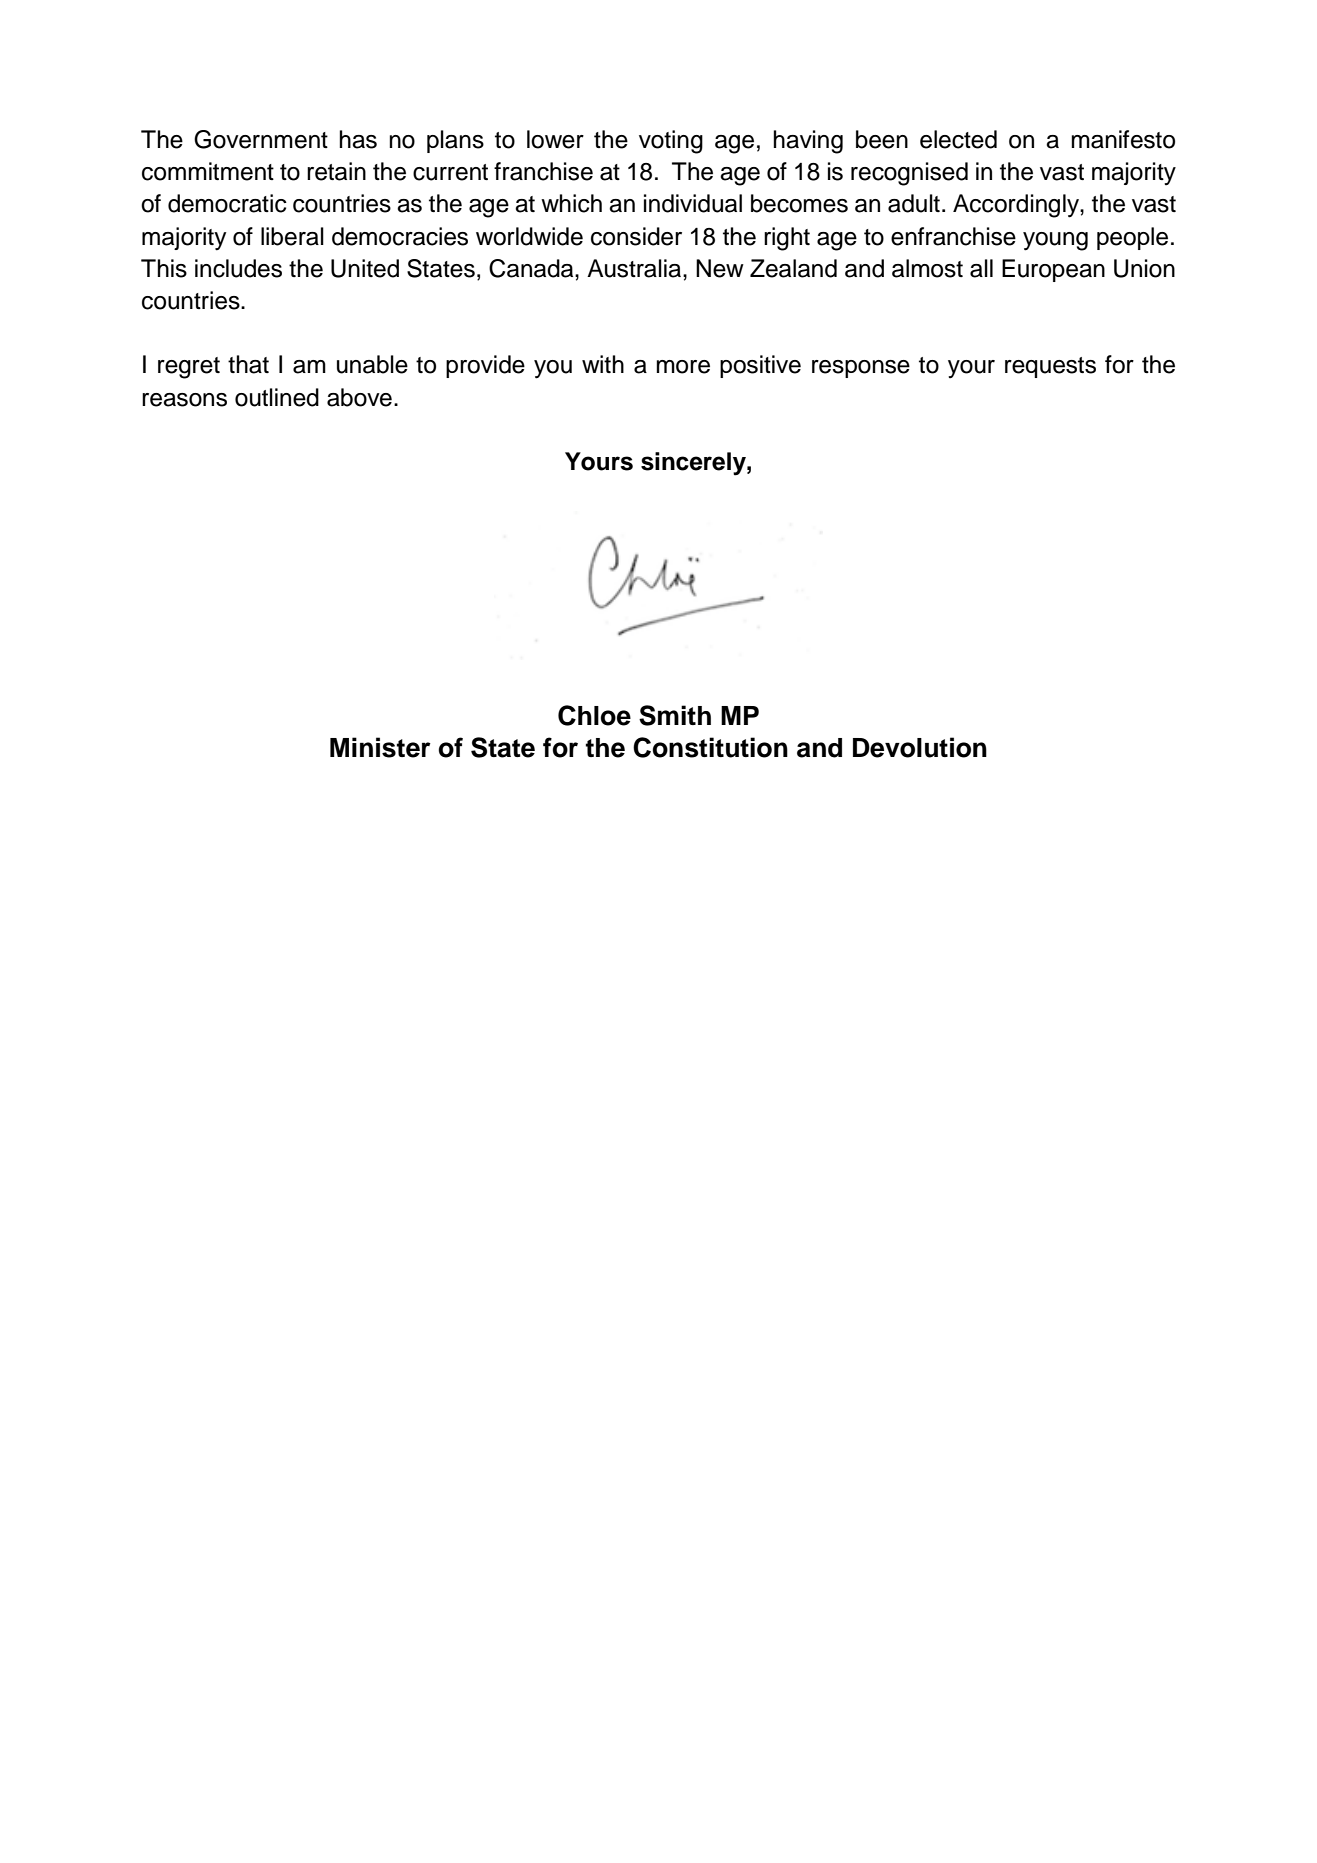 The image size is (1317, 1863). I want to click on response, so click(861, 369).
